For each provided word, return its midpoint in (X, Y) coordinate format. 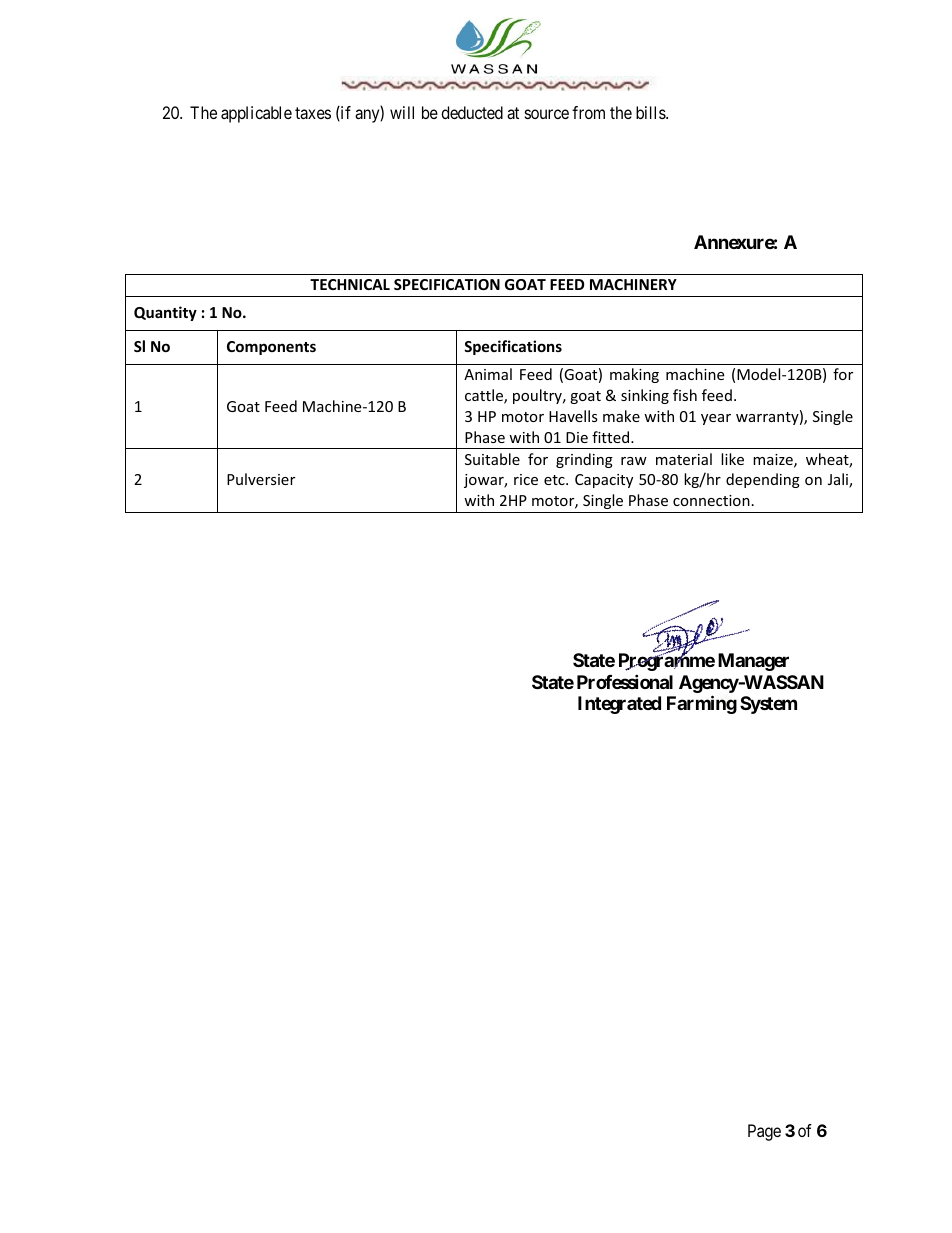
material (684, 459)
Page (764, 1132)
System (768, 705)
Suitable (492, 459)
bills (651, 112)
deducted (472, 112)
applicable (256, 114)
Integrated (619, 705)
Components (271, 348)
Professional (625, 681)
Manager (753, 662)
